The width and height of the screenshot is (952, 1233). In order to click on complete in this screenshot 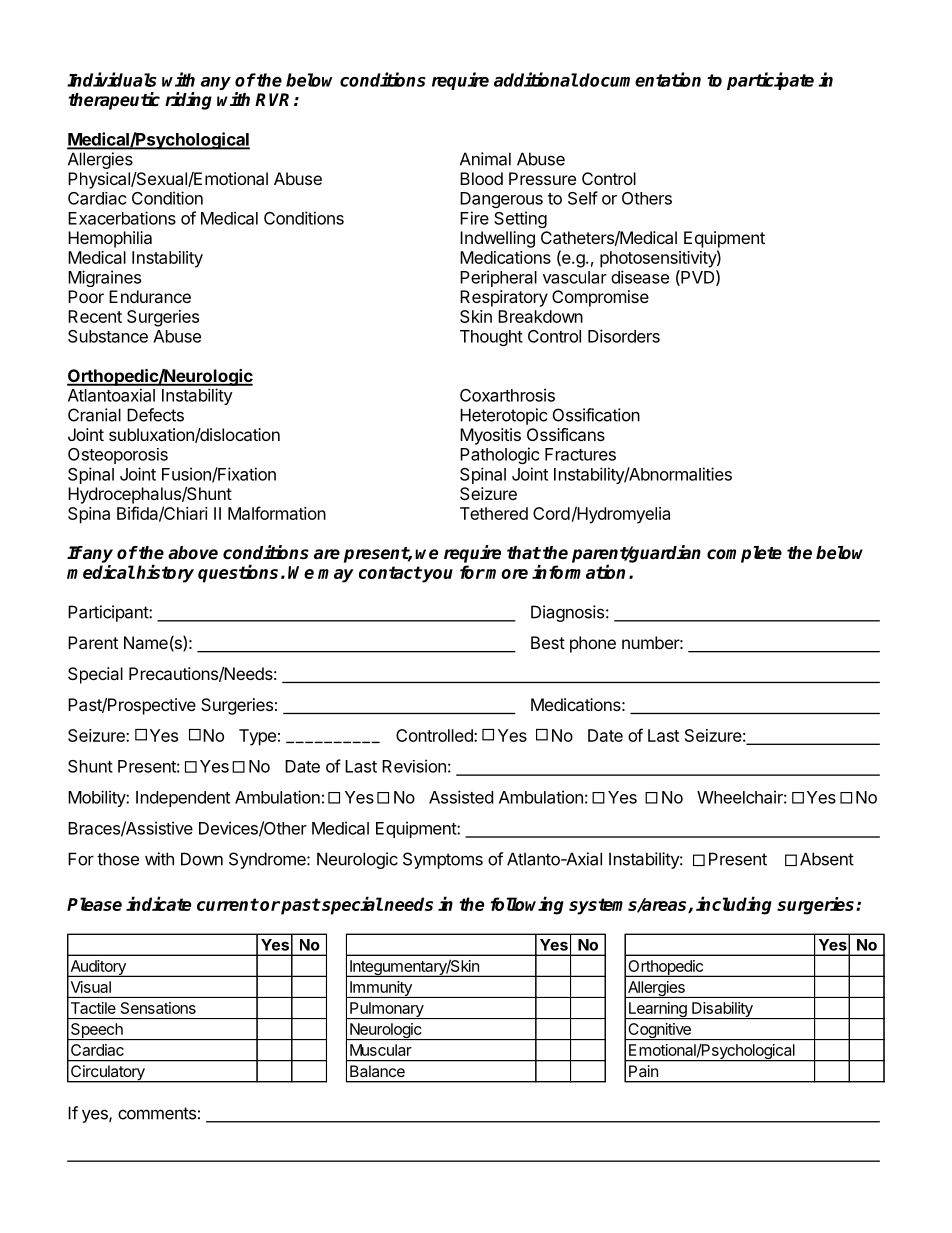, I will do `click(744, 554)`.
